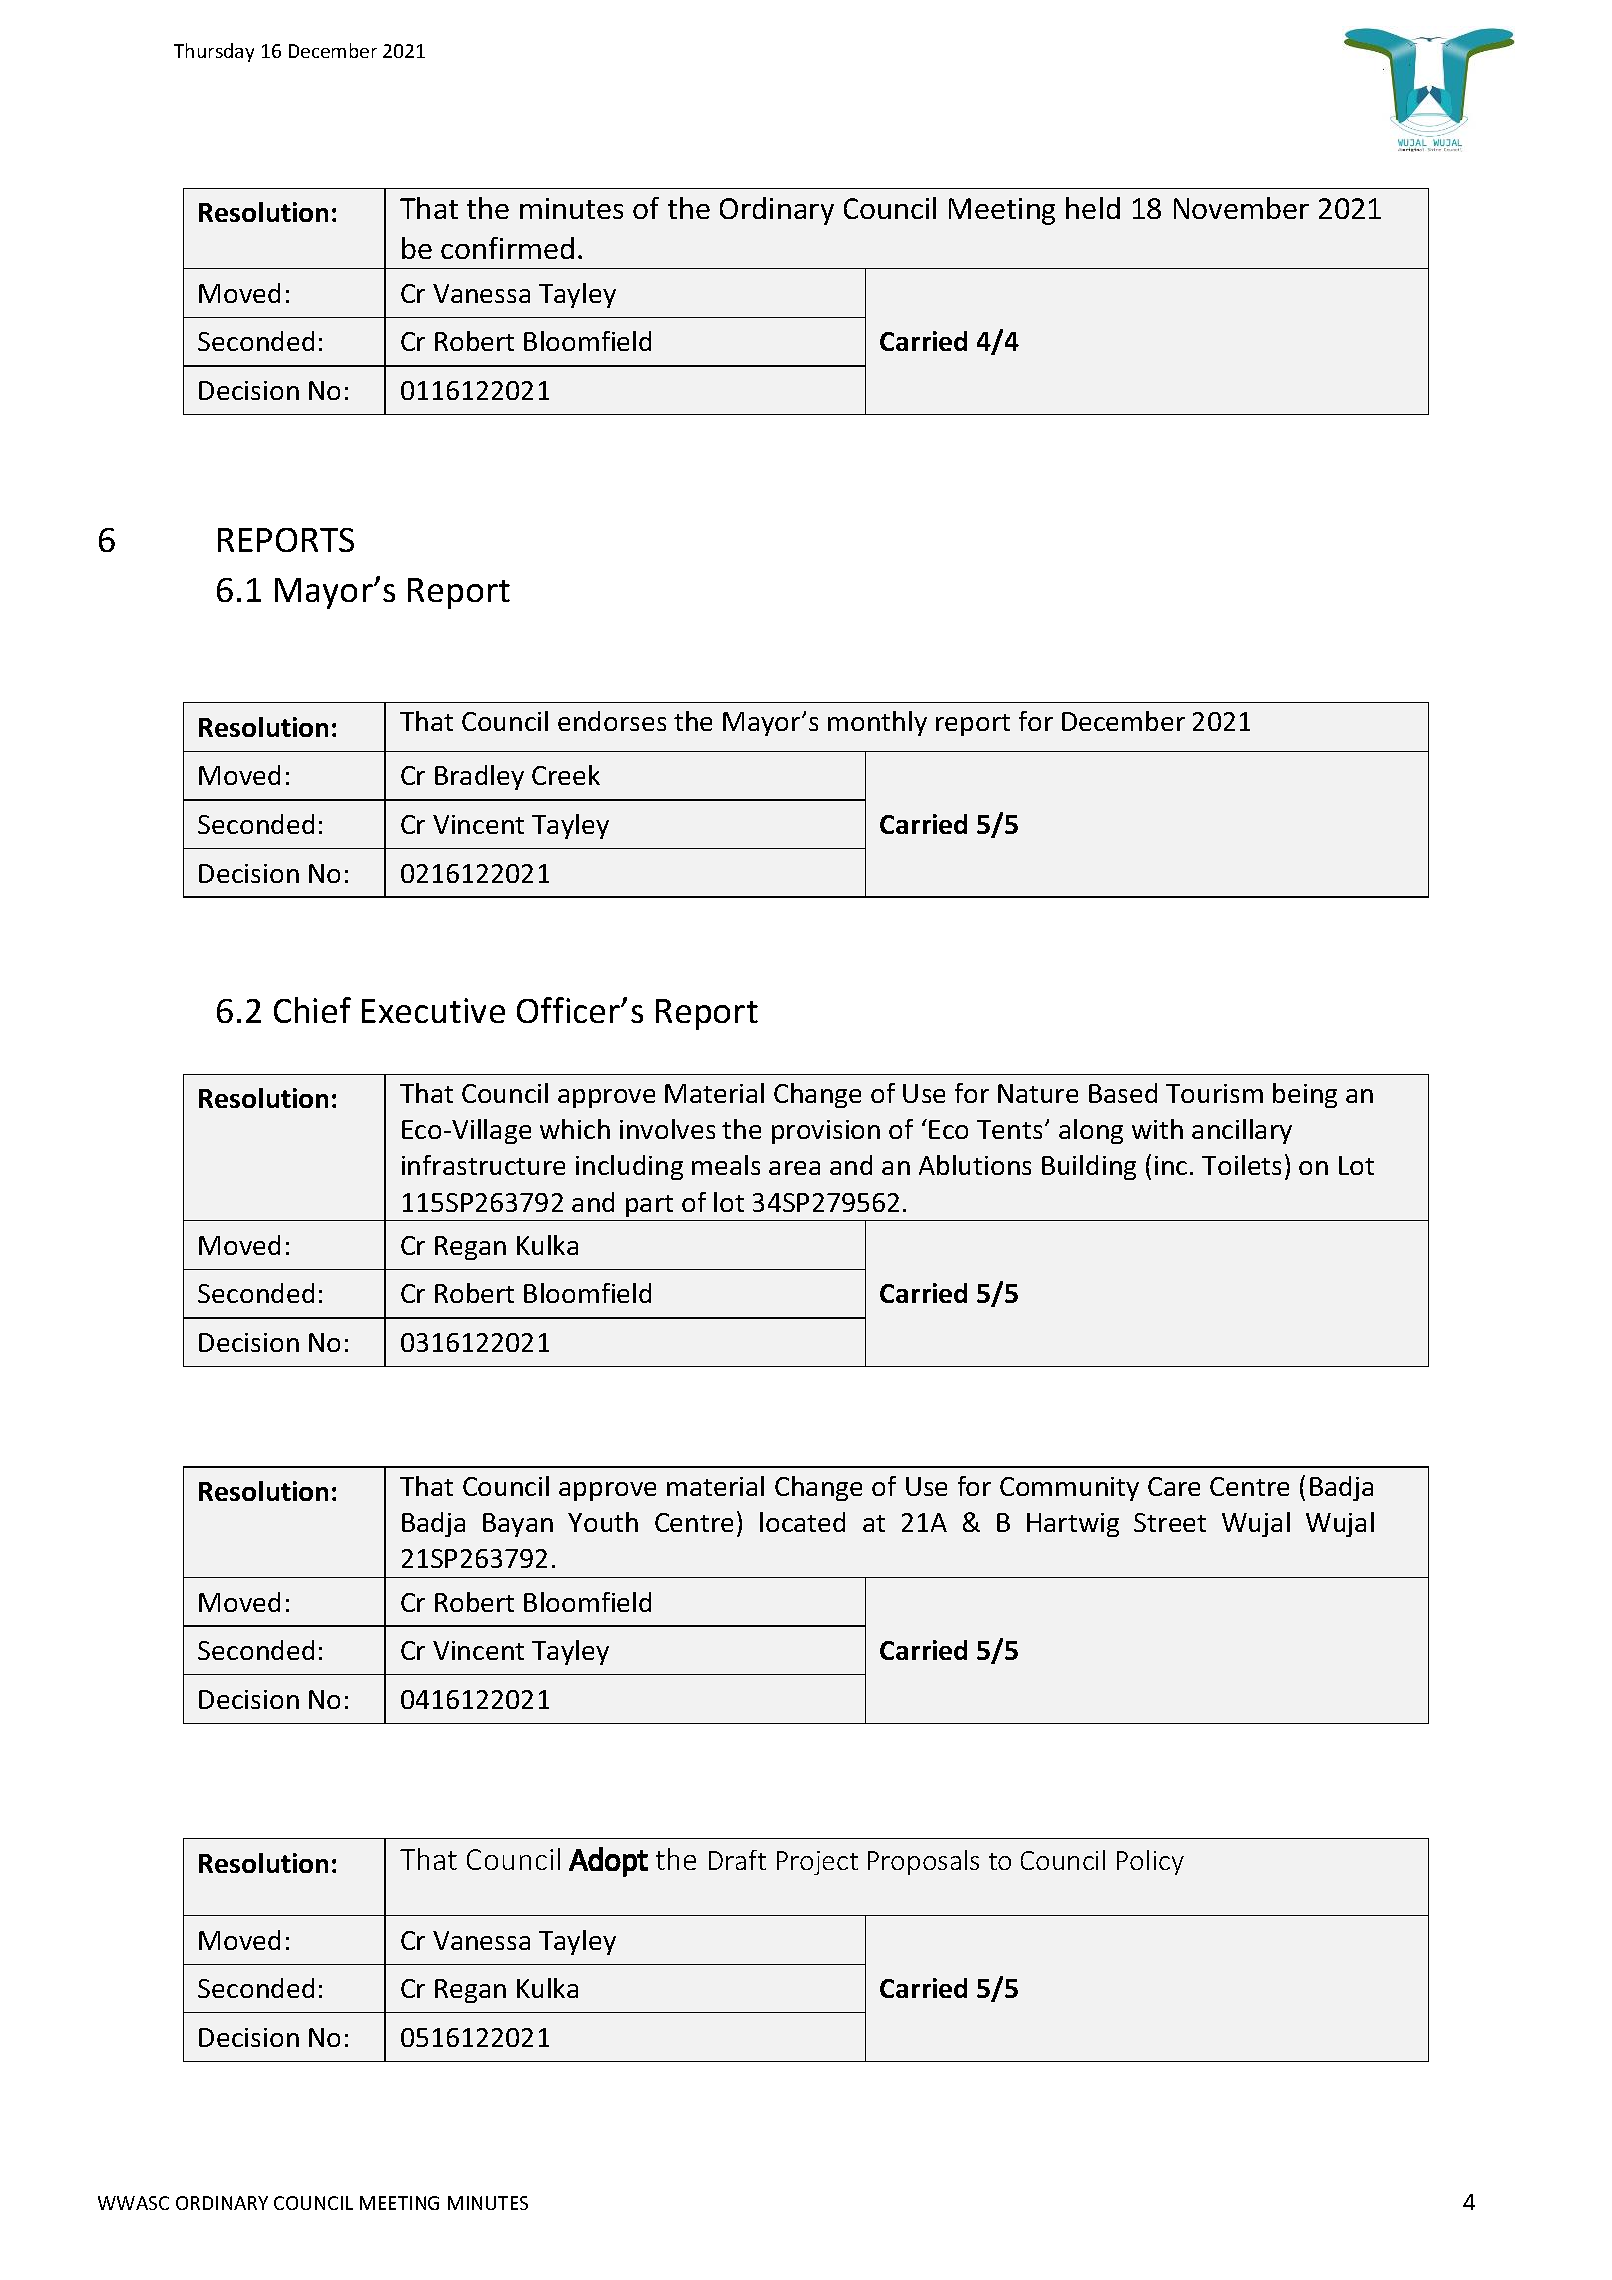 This image has width=1612, height=2280. Describe the element at coordinates (608, 1862) in the image. I see `Adopt` at that location.
